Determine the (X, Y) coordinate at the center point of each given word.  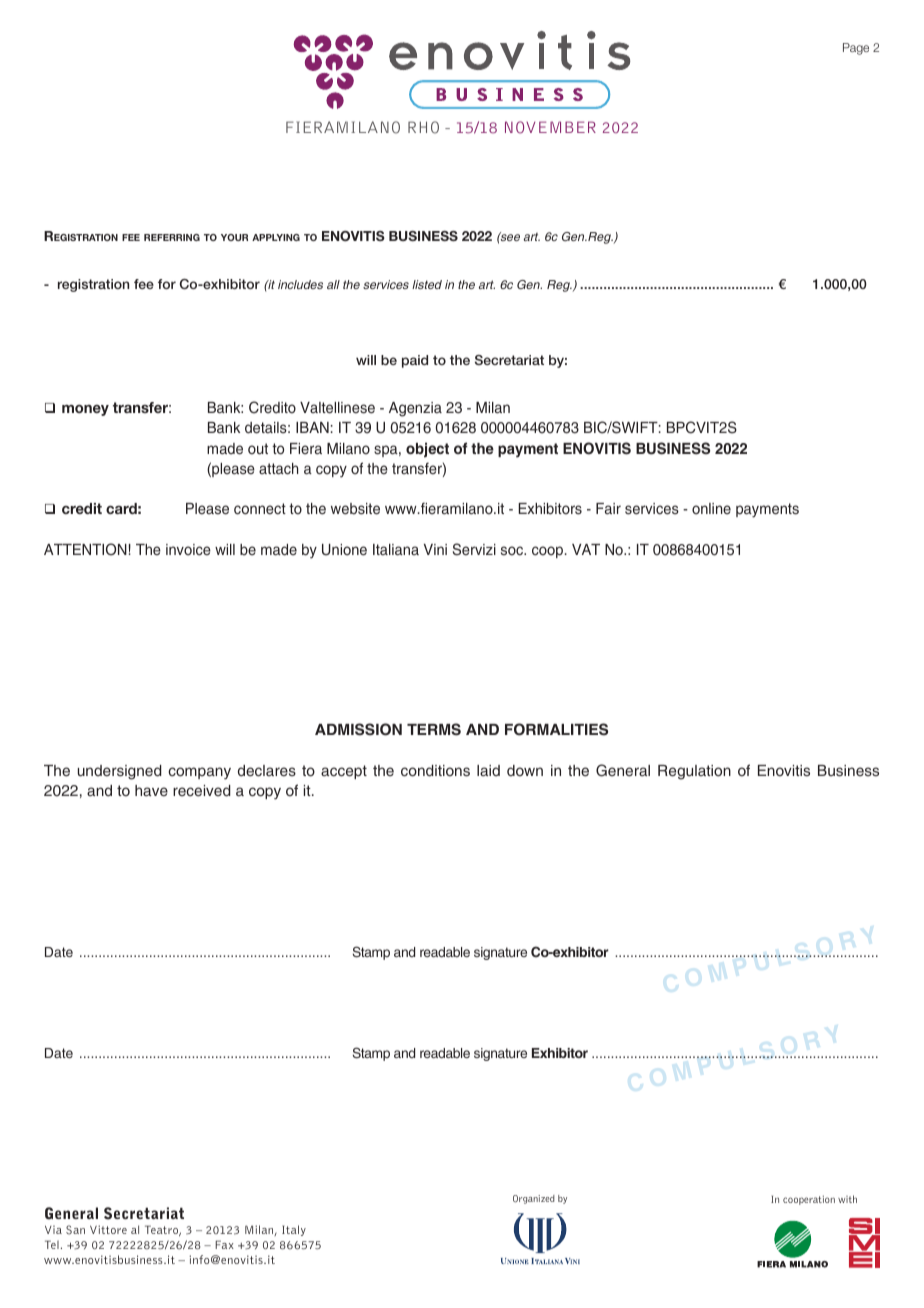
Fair (608, 509)
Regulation (694, 772)
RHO (423, 127)
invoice (188, 550)
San (75, 1230)
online (711, 509)
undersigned (120, 772)
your (234, 237)
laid (488, 771)
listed (427, 284)
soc (513, 551)
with (847, 1199)
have (151, 791)
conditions (435, 771)
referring (172, 237)
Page (856, 49)
